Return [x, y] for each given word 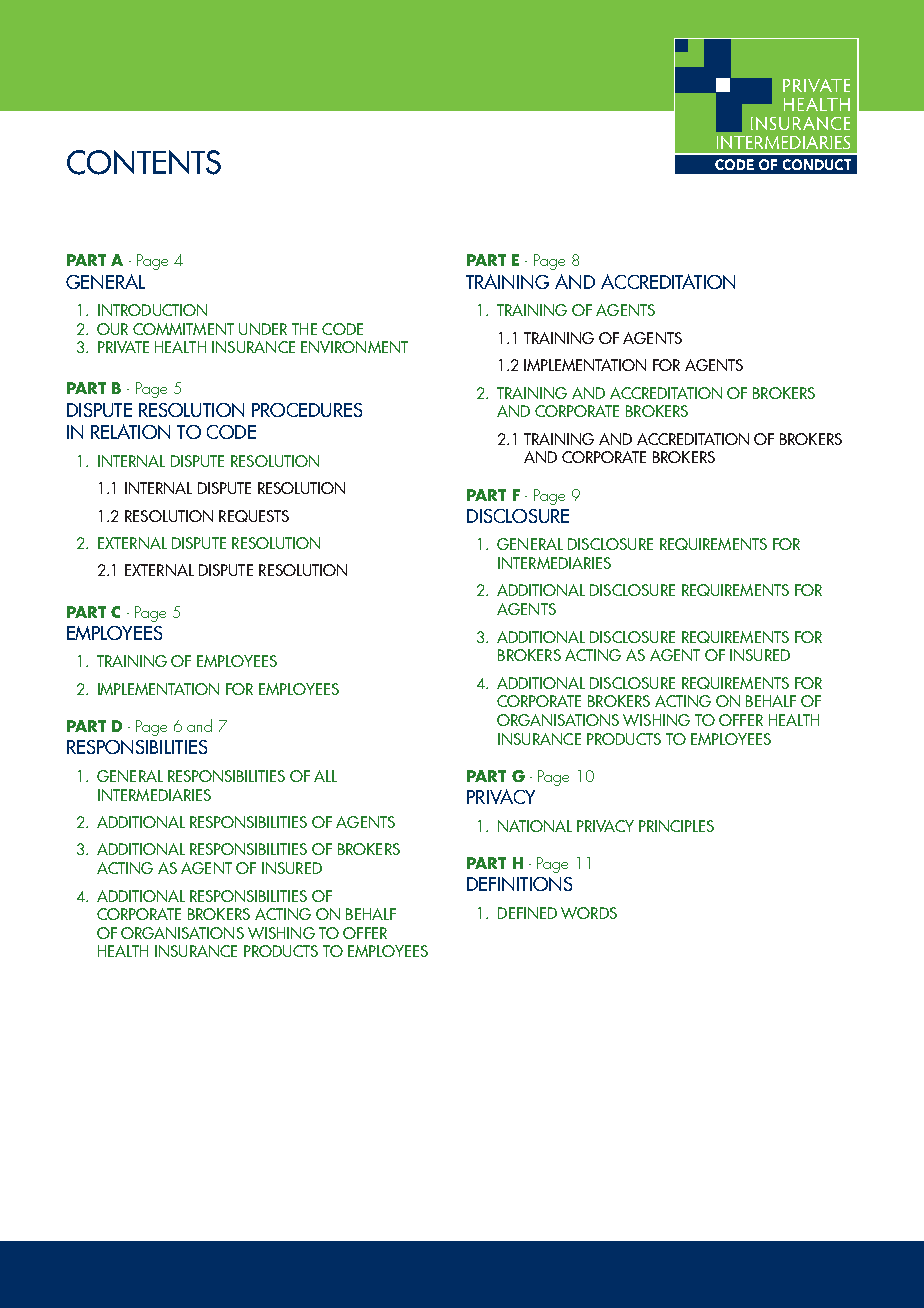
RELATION [130, 431]
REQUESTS [254, 516]
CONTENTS [144, 162]
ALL [325, 776]
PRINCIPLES [676, 826]
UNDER [263, 329]
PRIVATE [123, 347]
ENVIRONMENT [354, 347]
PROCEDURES [307, 410]
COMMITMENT [183, 329]
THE [304, 329]
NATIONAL [535, 826]
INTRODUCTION [152, 310]
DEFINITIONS [519, 884]
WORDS [589, 913]
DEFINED [527, 913]
